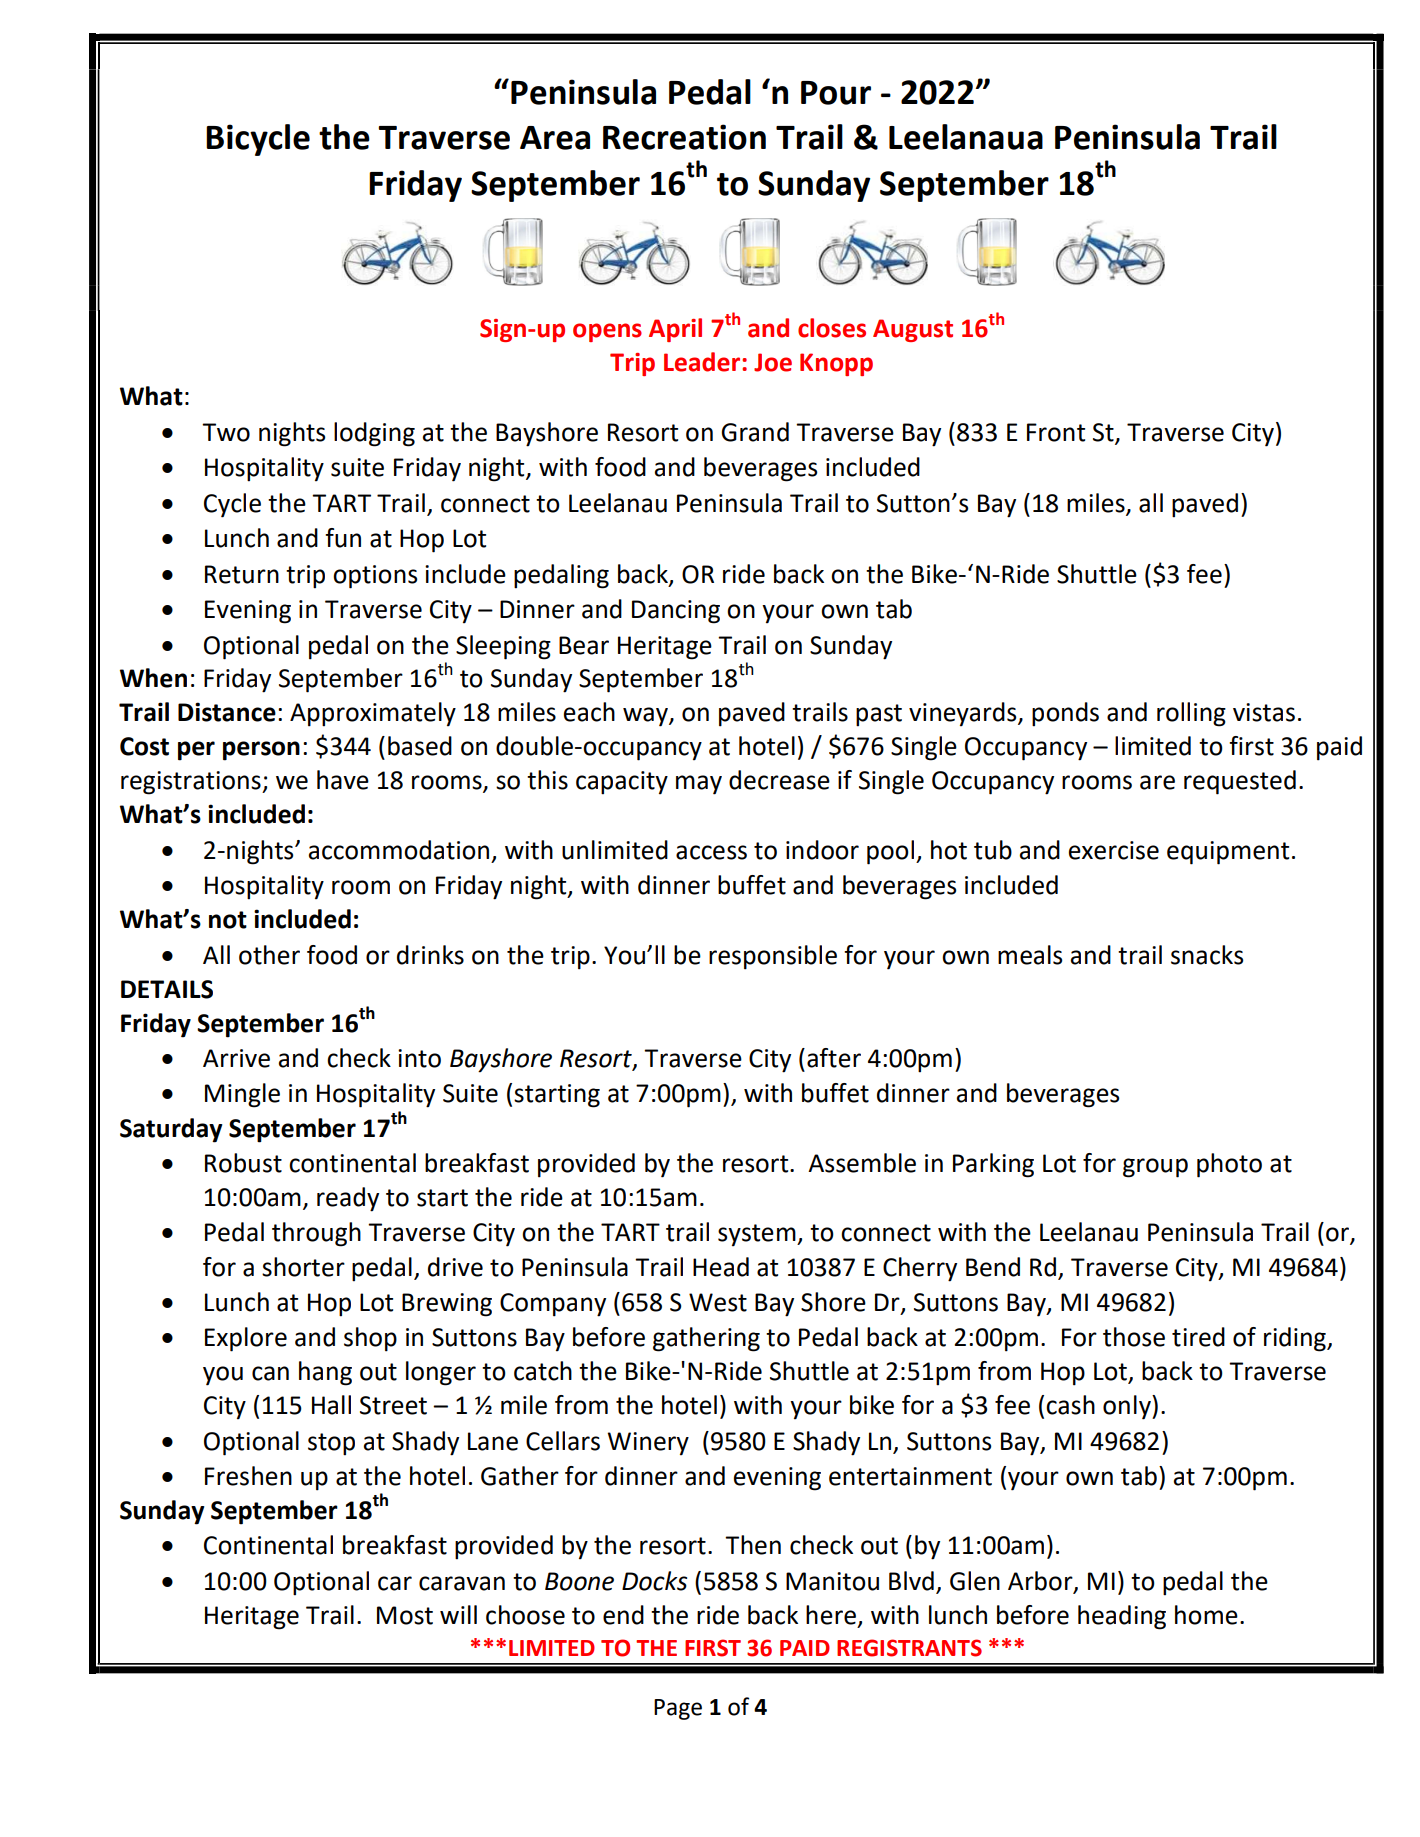  Describe the element at coordinates (303, 1267) in the page. I see `shorter` at that location.
